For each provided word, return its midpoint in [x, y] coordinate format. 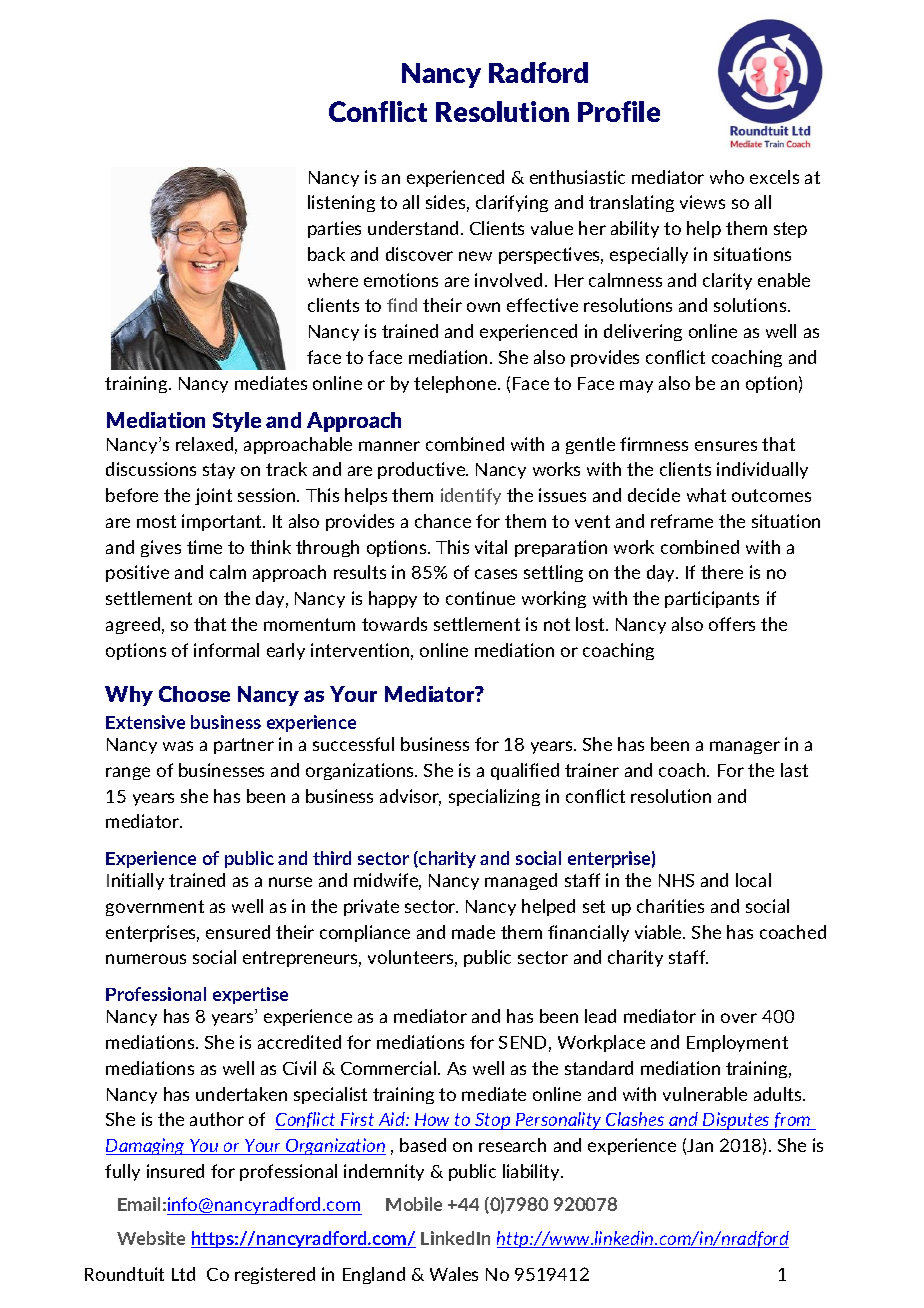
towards [394, 624]
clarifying [512, 203]
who [727, 177]
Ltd [183, 1274]
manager [745, 747]
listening [341, 203]
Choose [194, 694]
